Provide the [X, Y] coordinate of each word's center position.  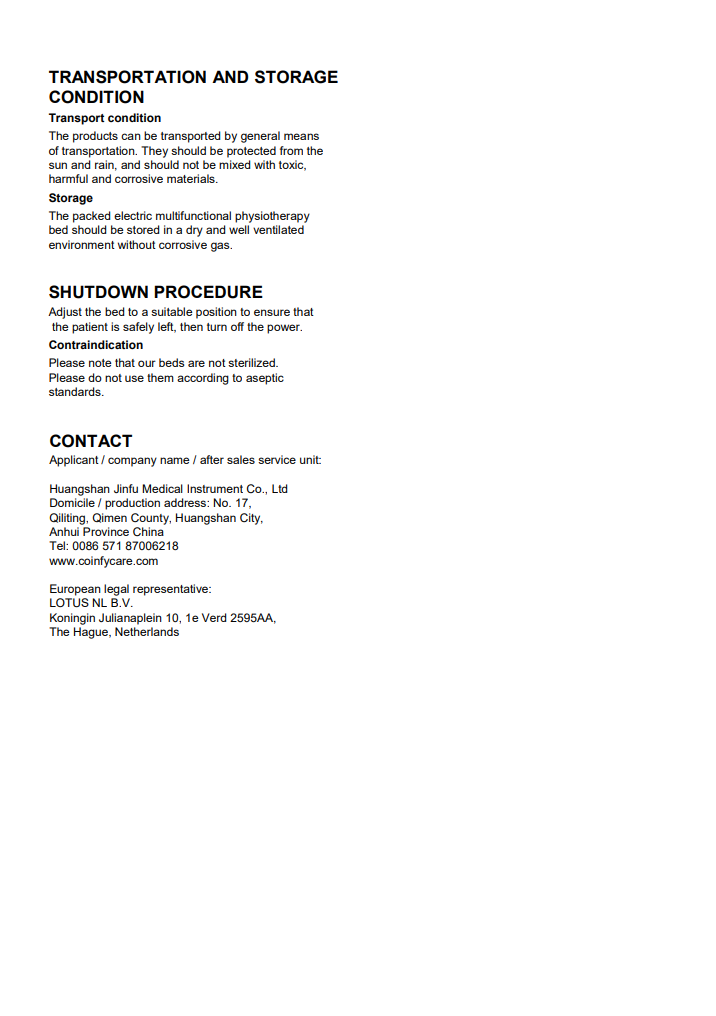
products [95, 137]
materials [192, 178]
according [203, 379]
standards [76, 391]
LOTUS [69, 603]
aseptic [265, 379]
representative [172, 590]
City [251, 519]
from [291, 150]
